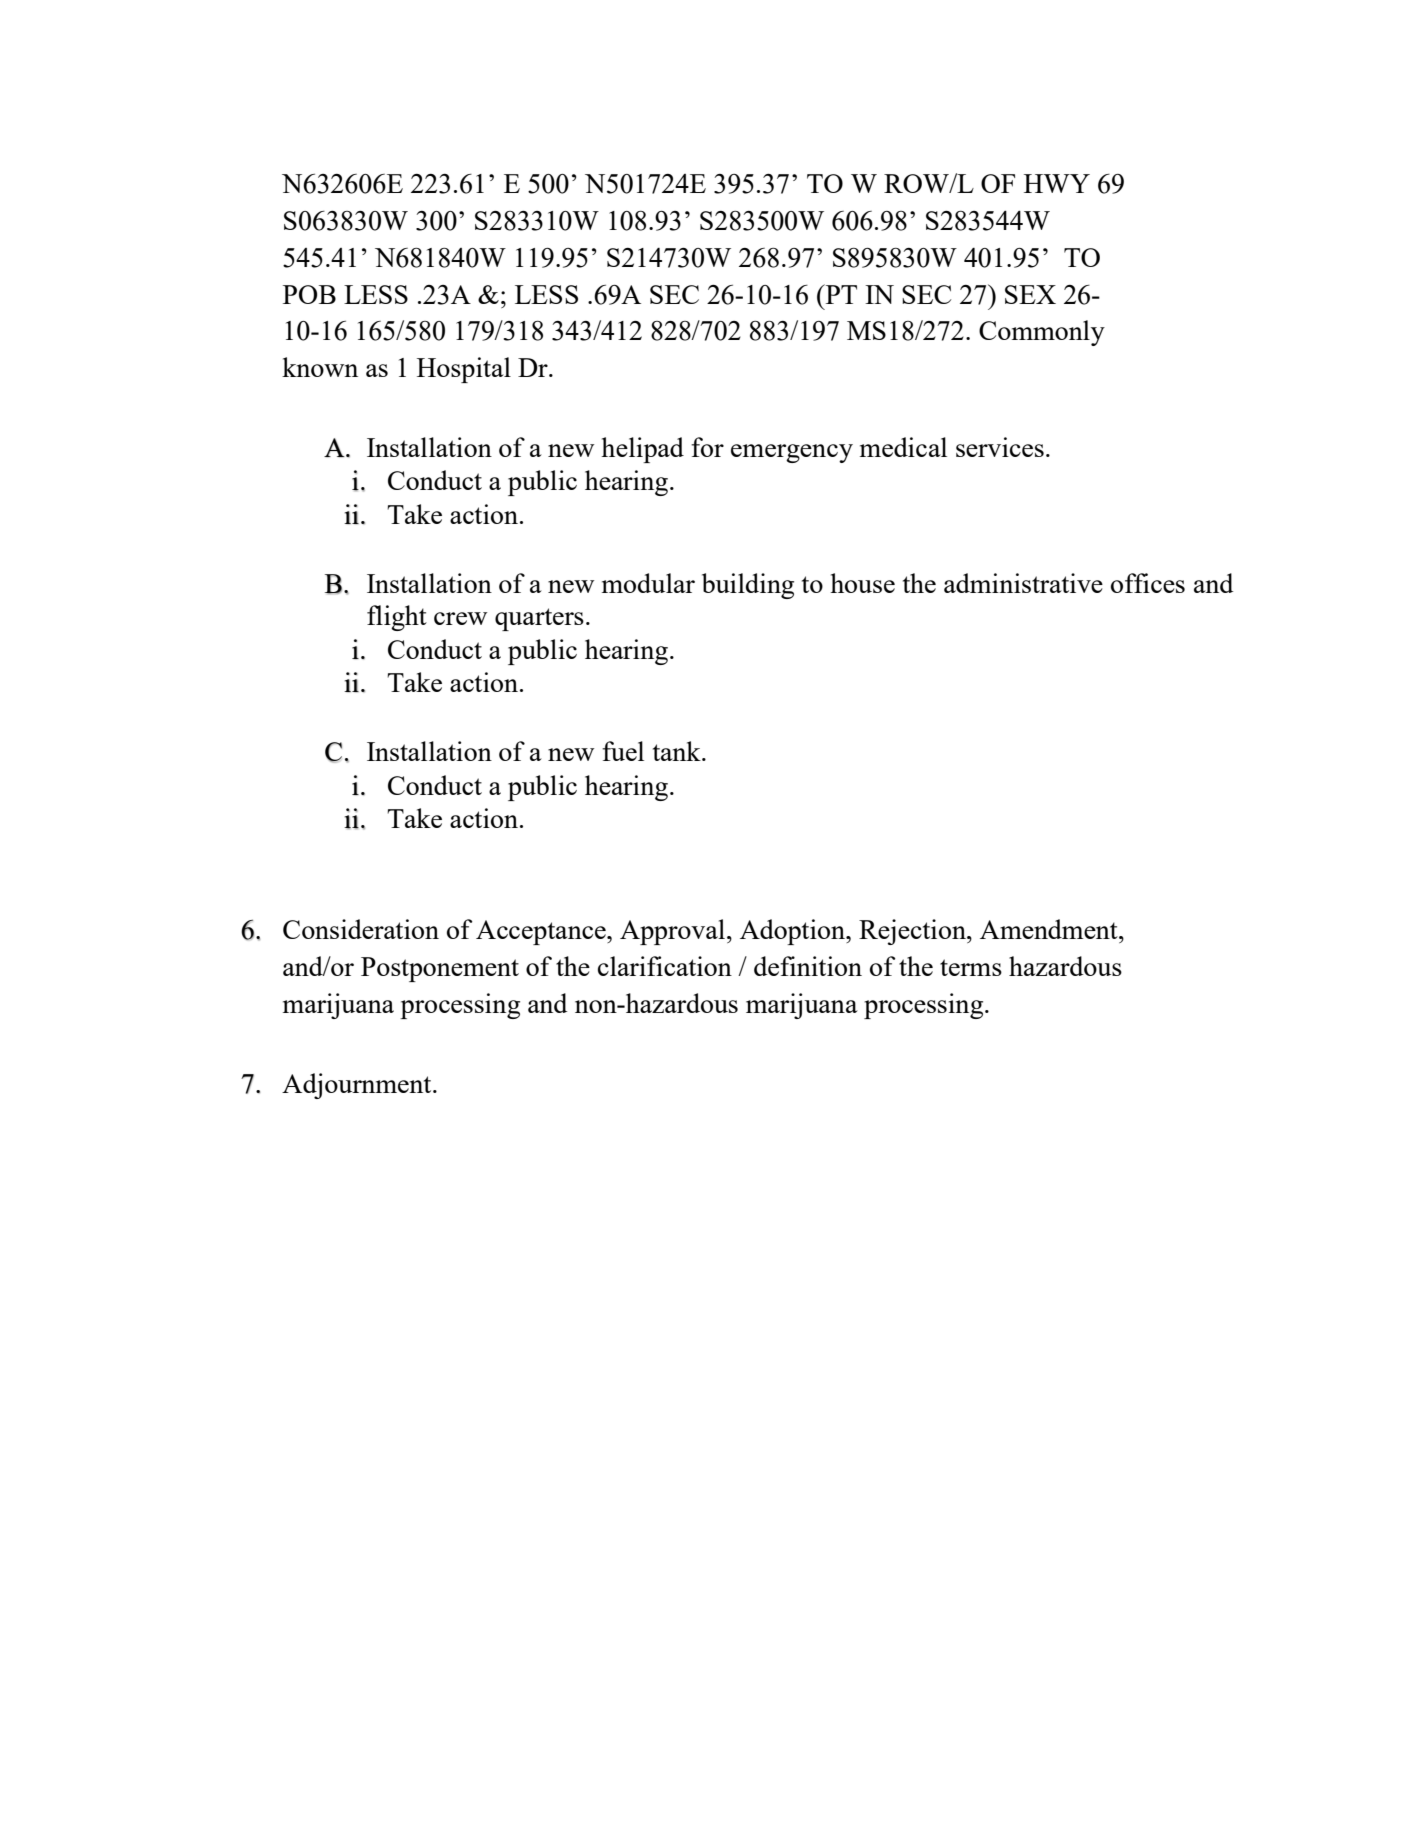  What do you see at coordinates (1057, 183) in the screenshot?
I see `HWY` at bounding box center [1057, 183].
